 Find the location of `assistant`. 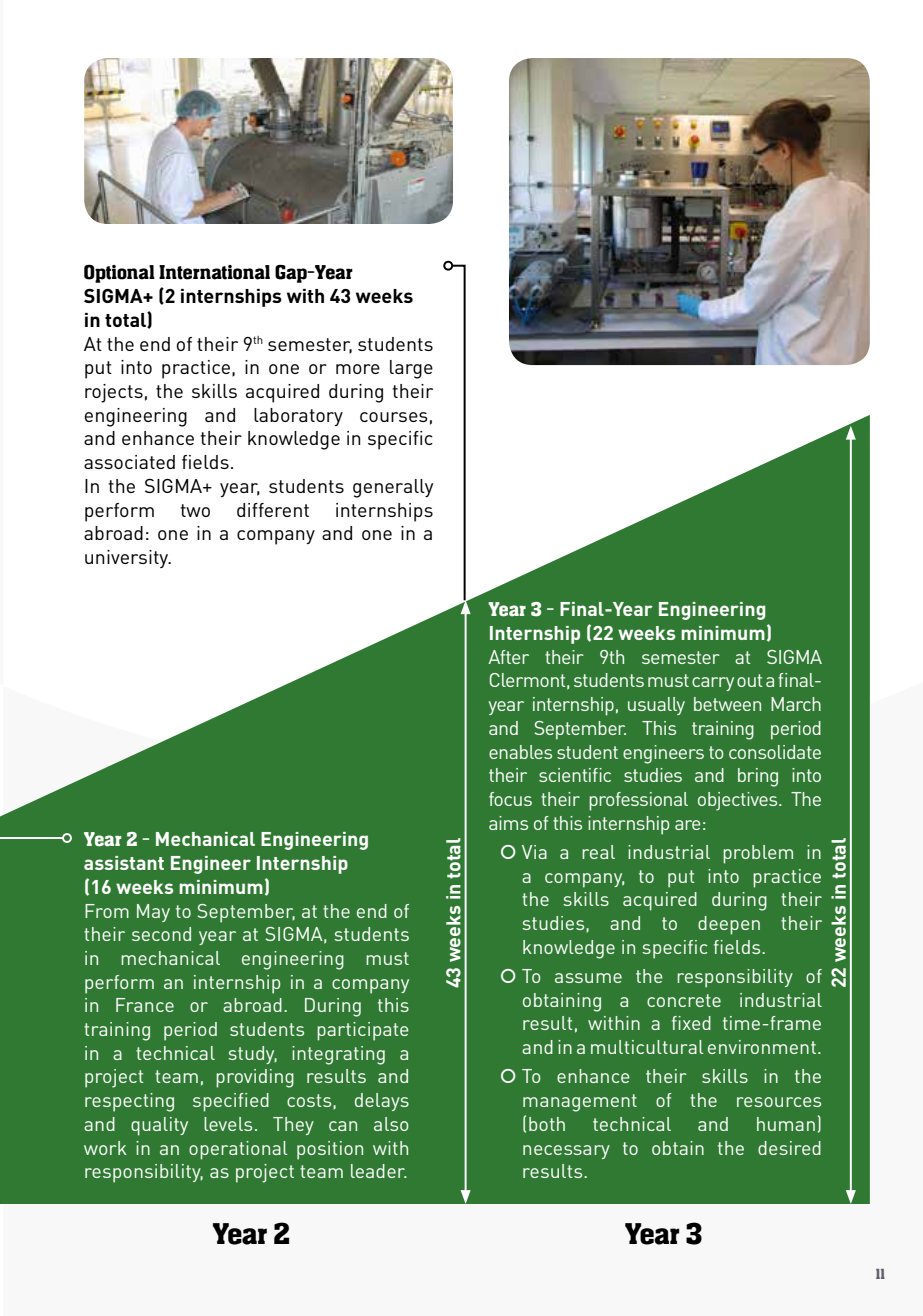

assistant is located at coordinates (124, 863).
